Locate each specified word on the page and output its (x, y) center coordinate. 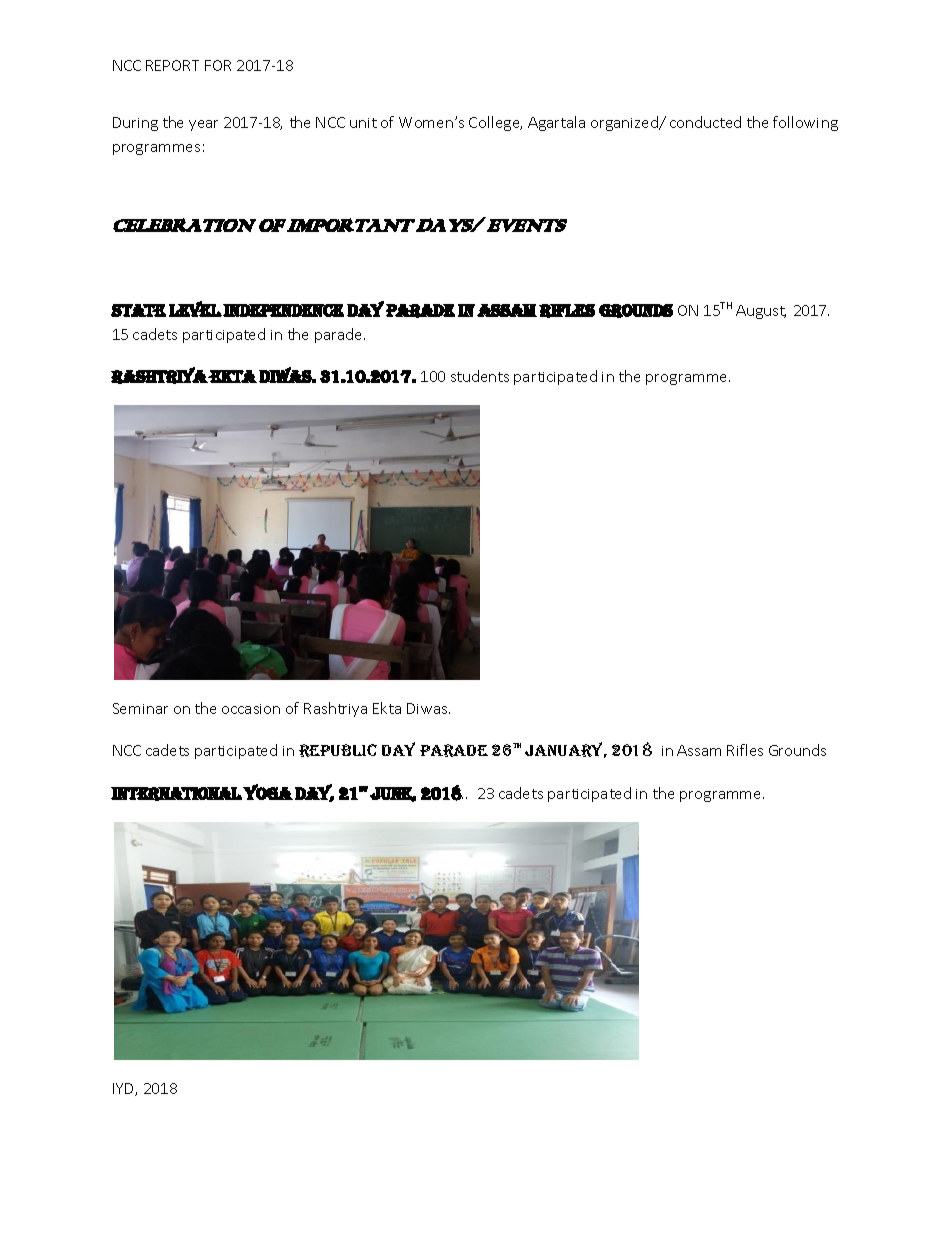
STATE (138, 310)
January (566, 750)
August (761, 312)
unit (363, 123)
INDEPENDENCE (283, 310)
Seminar (140, 708)
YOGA (268, 792)
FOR (218, 65)
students (480, 376)
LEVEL (195, 309)
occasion (251, 709)
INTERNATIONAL (176, 794)
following (805, 123)
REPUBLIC (338, 750)
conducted (705, 122)
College (495, 123)
